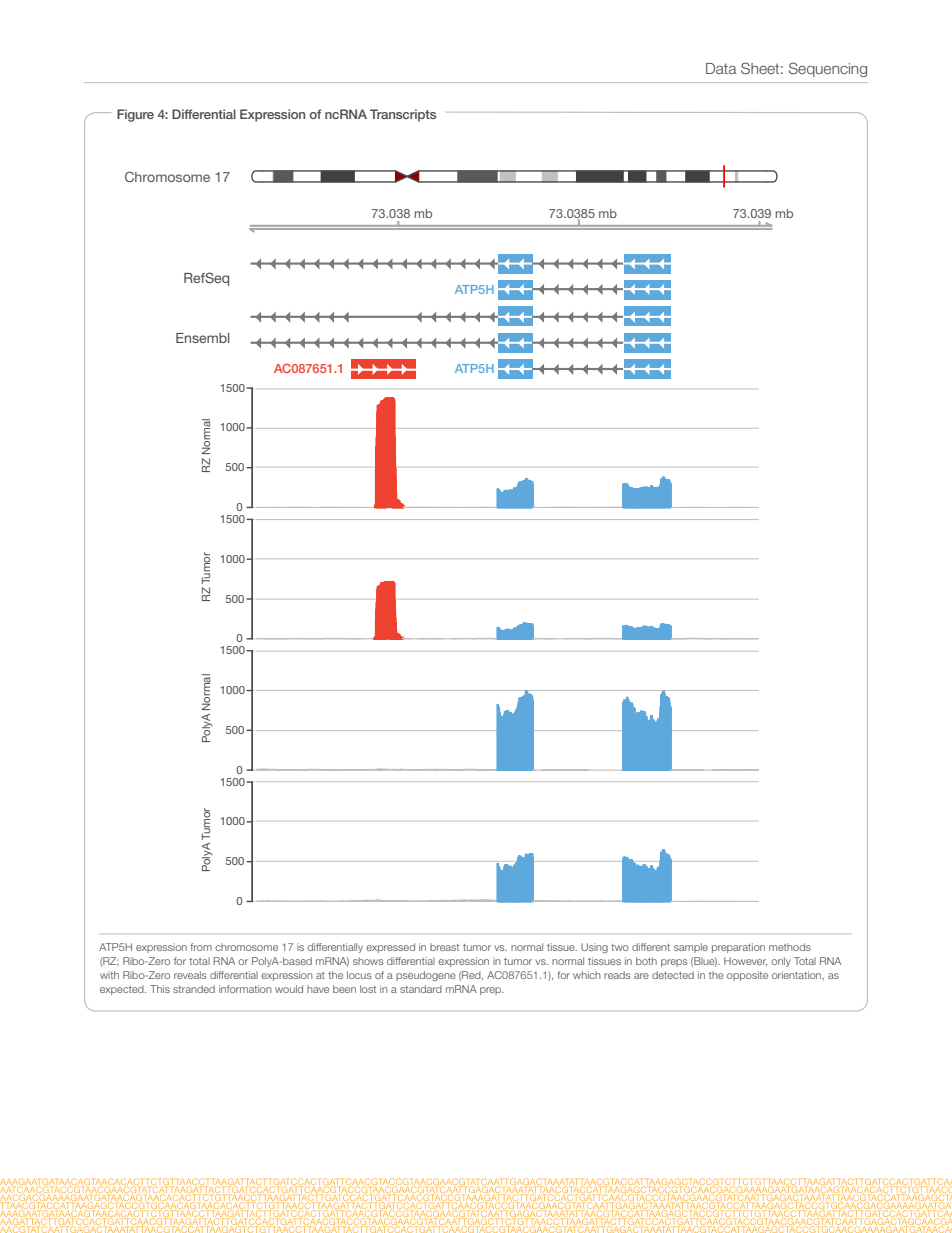 The image size is (952, 1233). Describe the element at coordinates (444, 947) in the image. I see `breast` at that location.
